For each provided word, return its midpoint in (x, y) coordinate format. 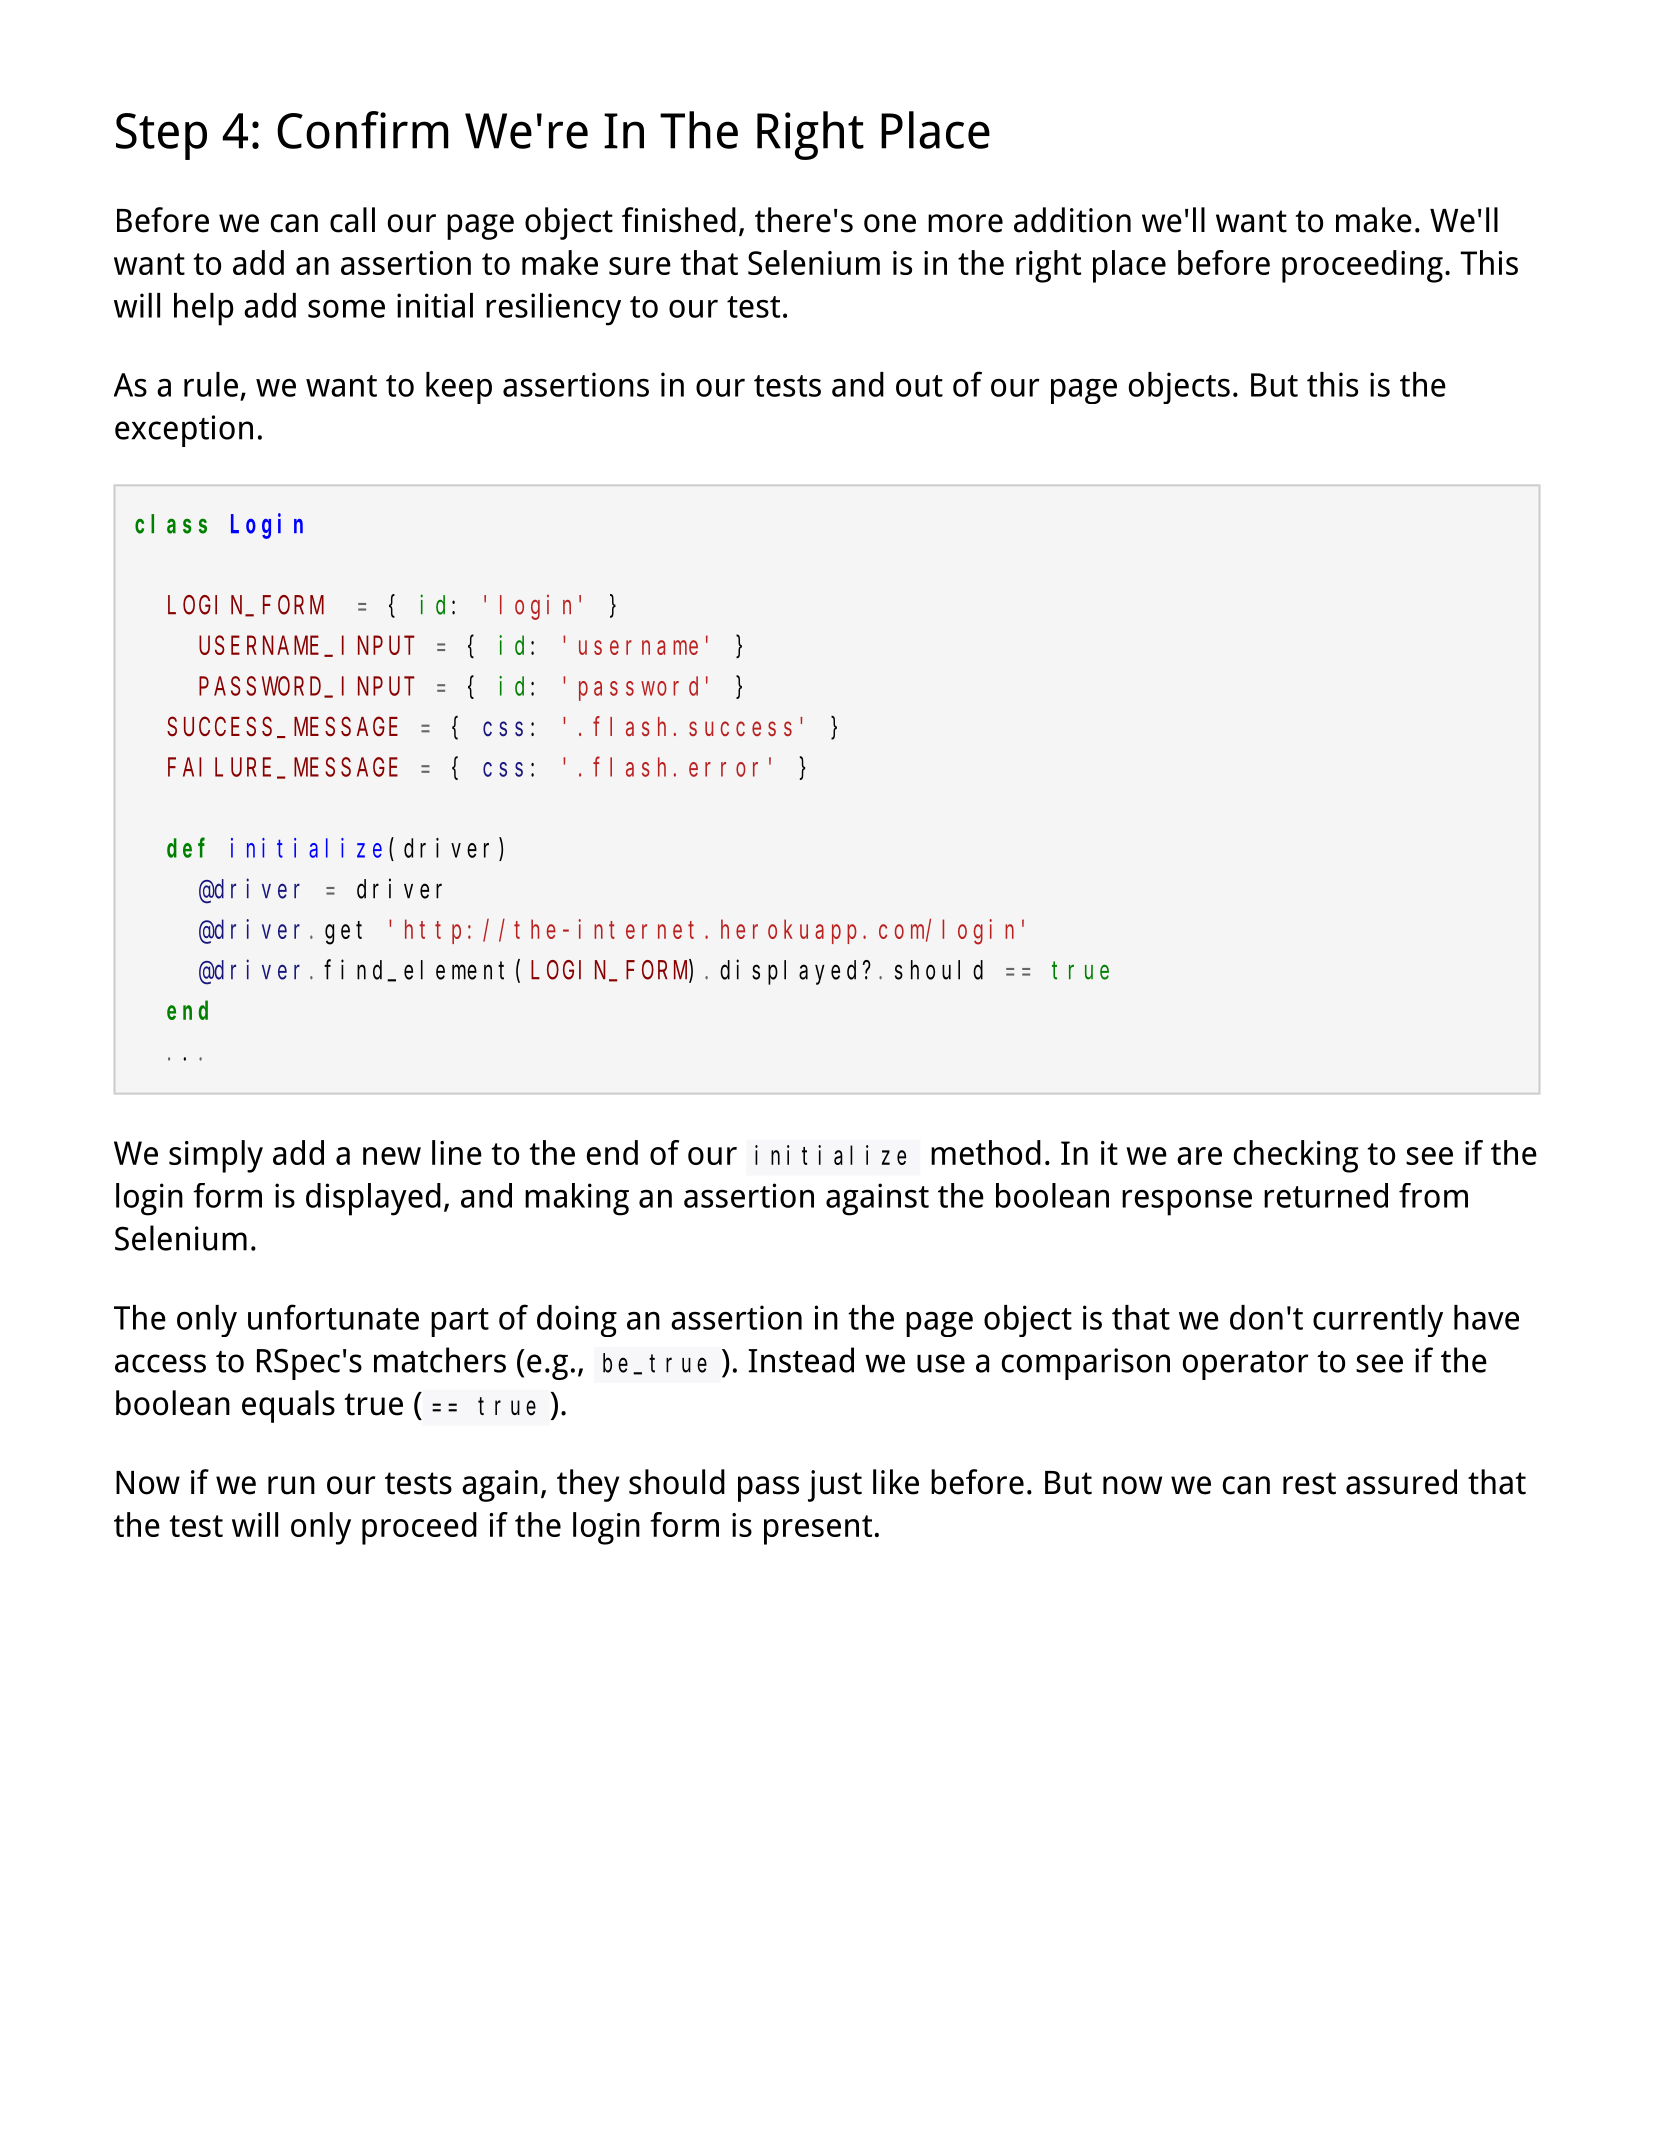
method (986, 1152)
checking (1296, 1156)
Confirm (362, 130)
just (835, 1486)
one (890, 223)
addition (1072, 220)
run (291, 1485)
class (171, 524)
